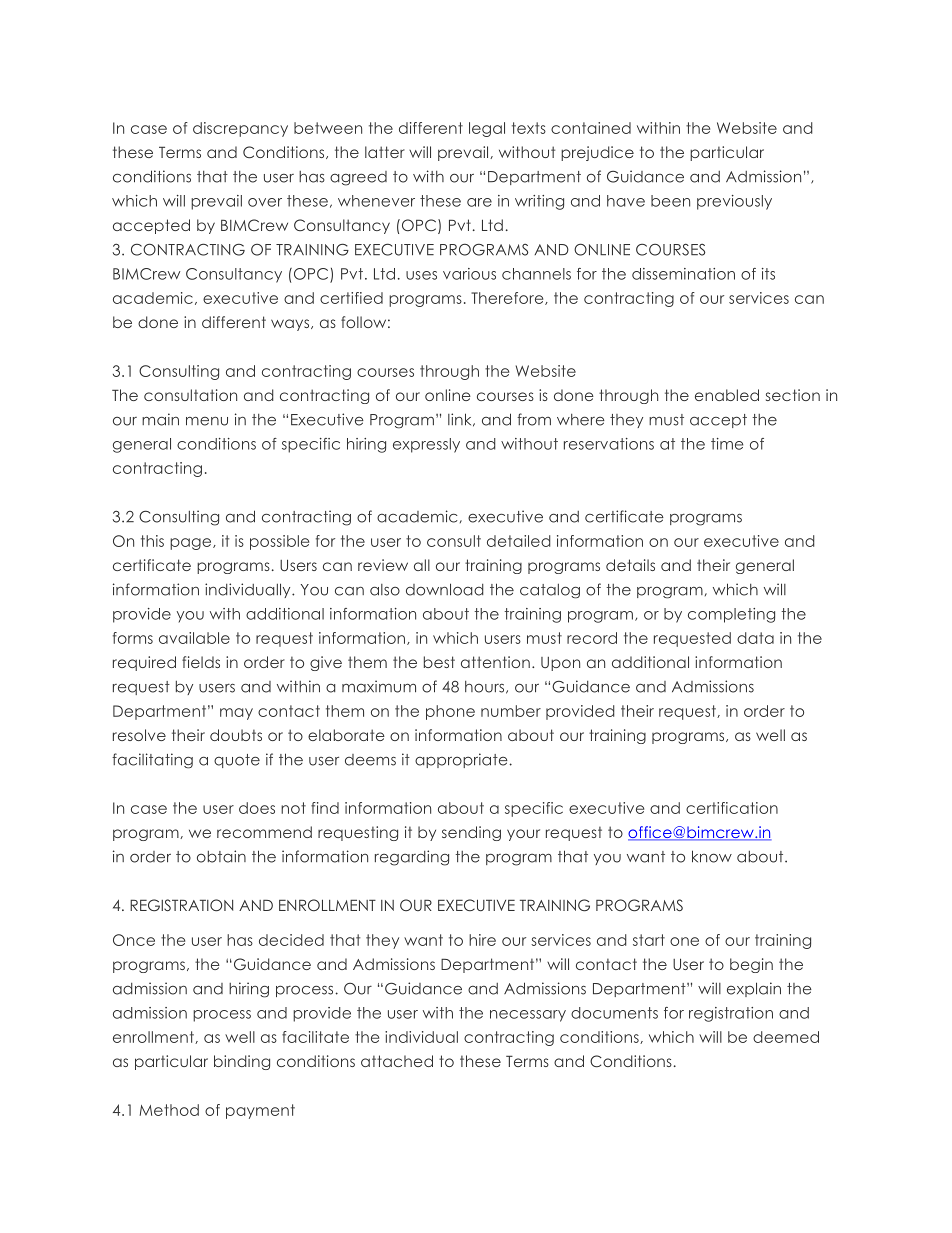 This screenshot has width=952, height=1233. I want to click on available, so click(194, 638).
